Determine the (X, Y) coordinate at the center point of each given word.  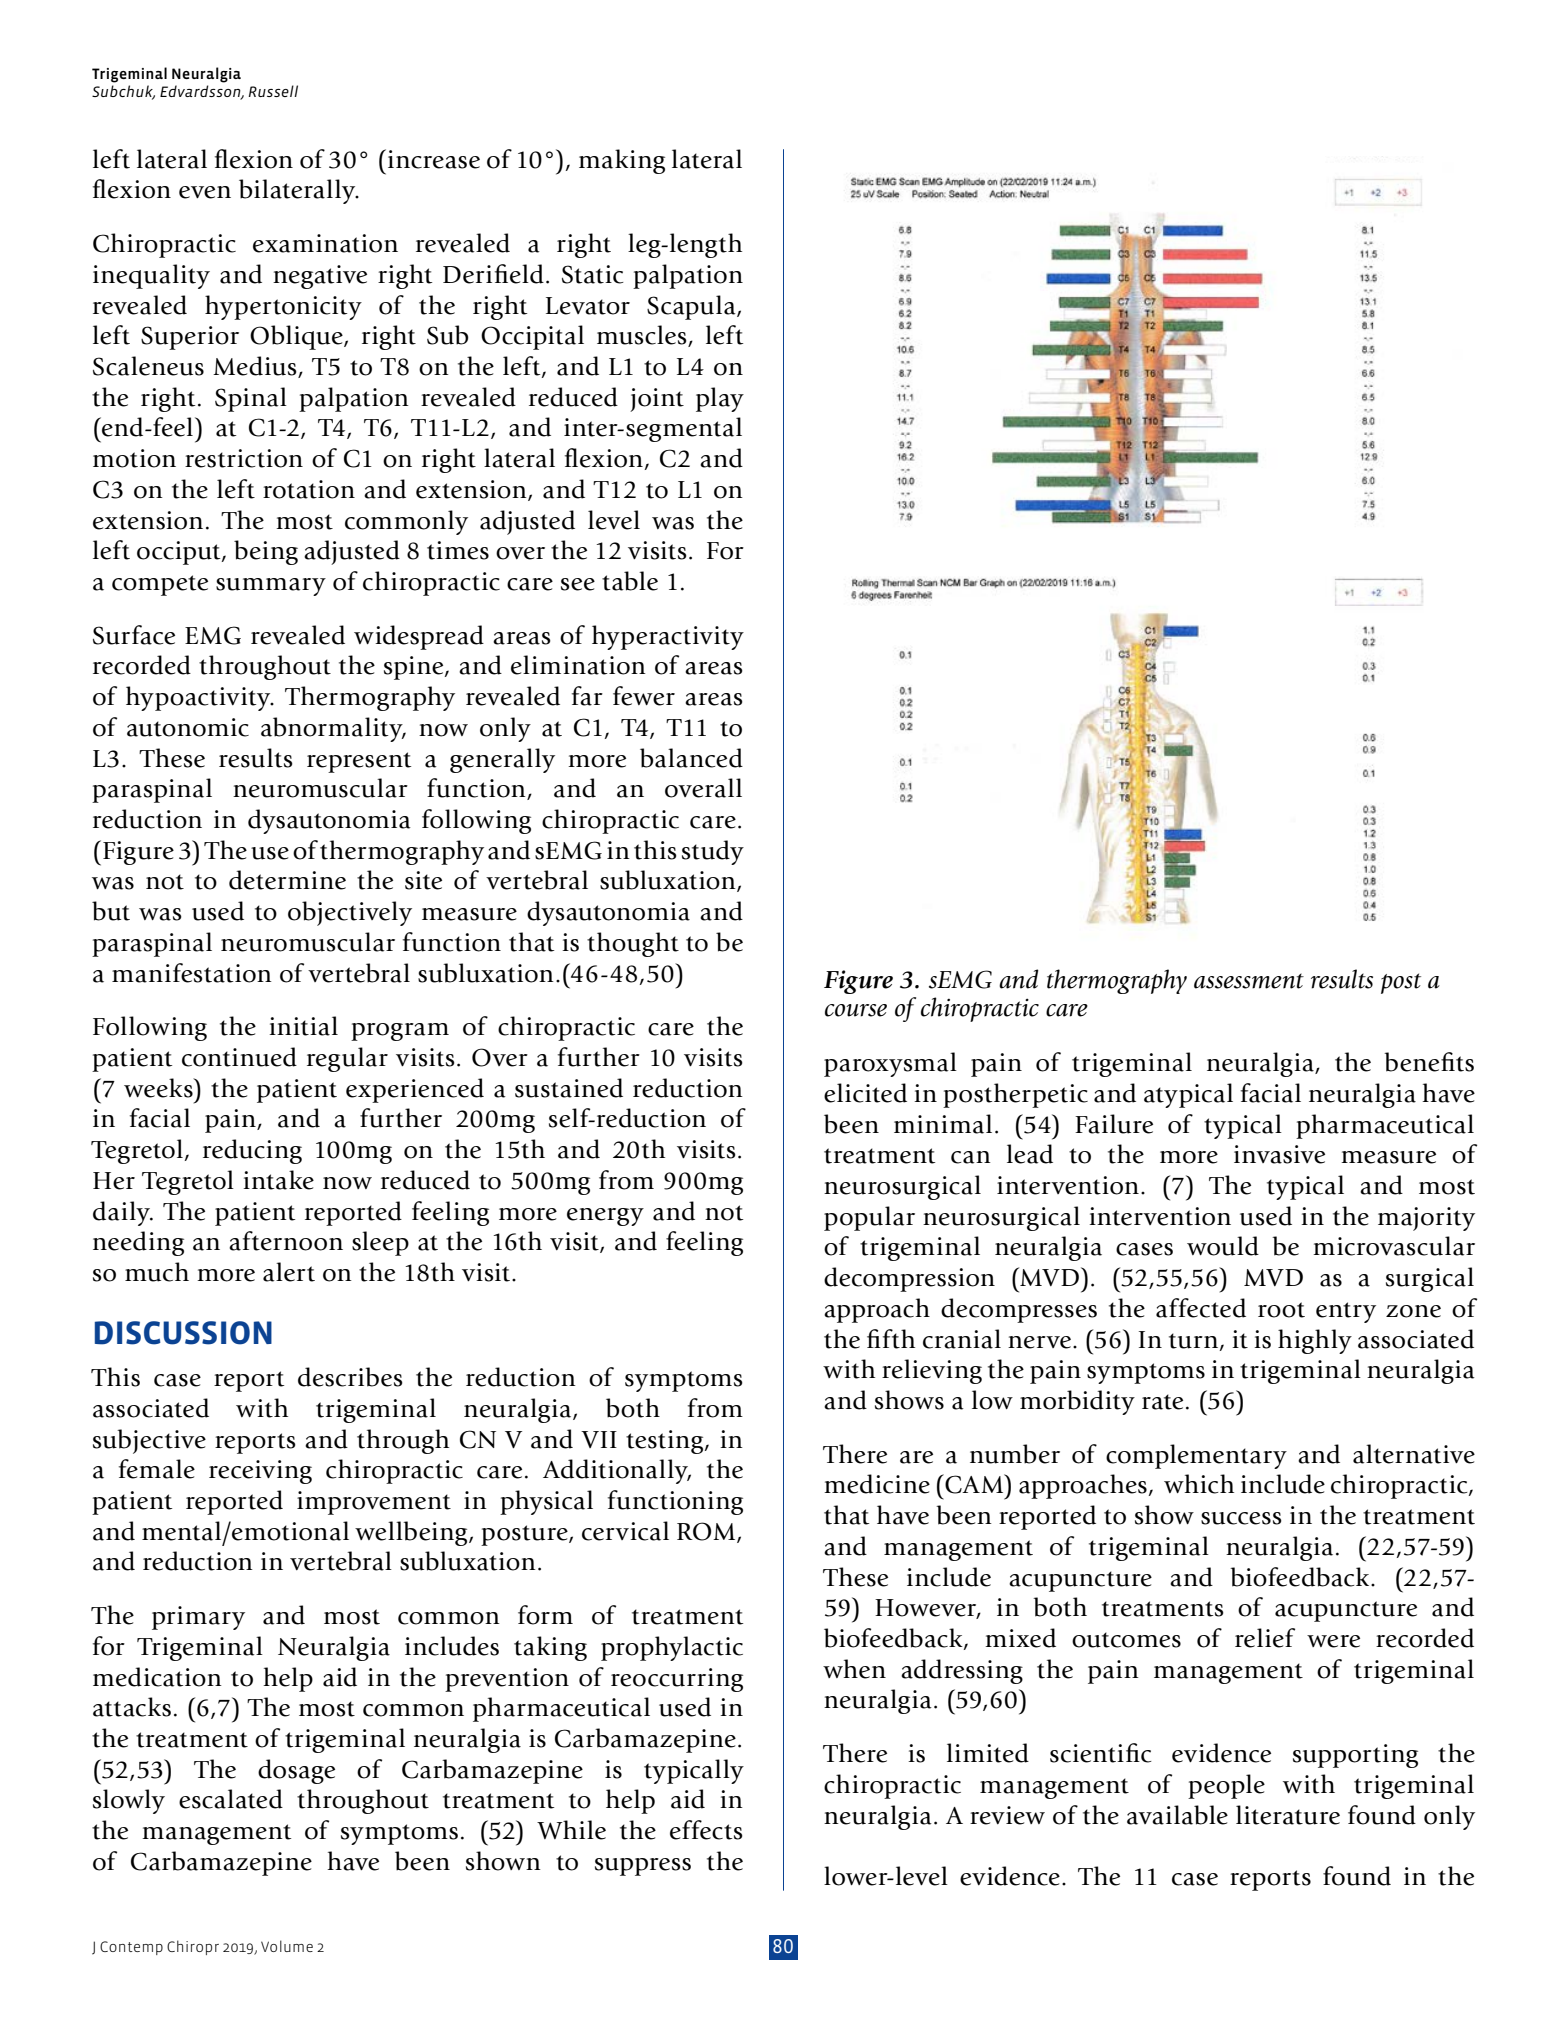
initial (303, 1026)
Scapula (692, 307)
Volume (287, 1946)
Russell (273, 91)
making (622, 161)
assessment (1249, 981)
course (856, 1010)
